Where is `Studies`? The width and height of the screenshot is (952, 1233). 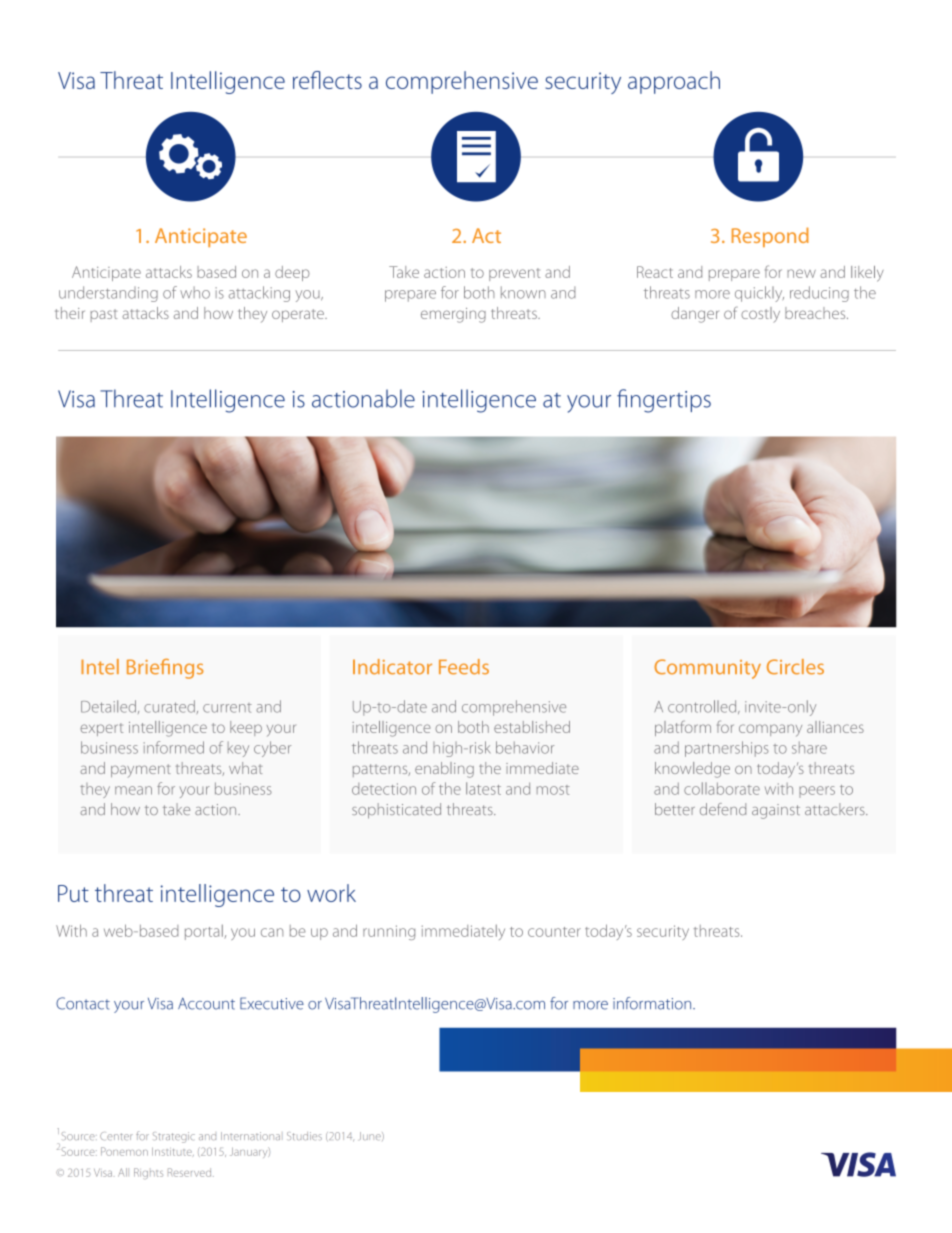
Studies is located at coordinates (304, 1136).
